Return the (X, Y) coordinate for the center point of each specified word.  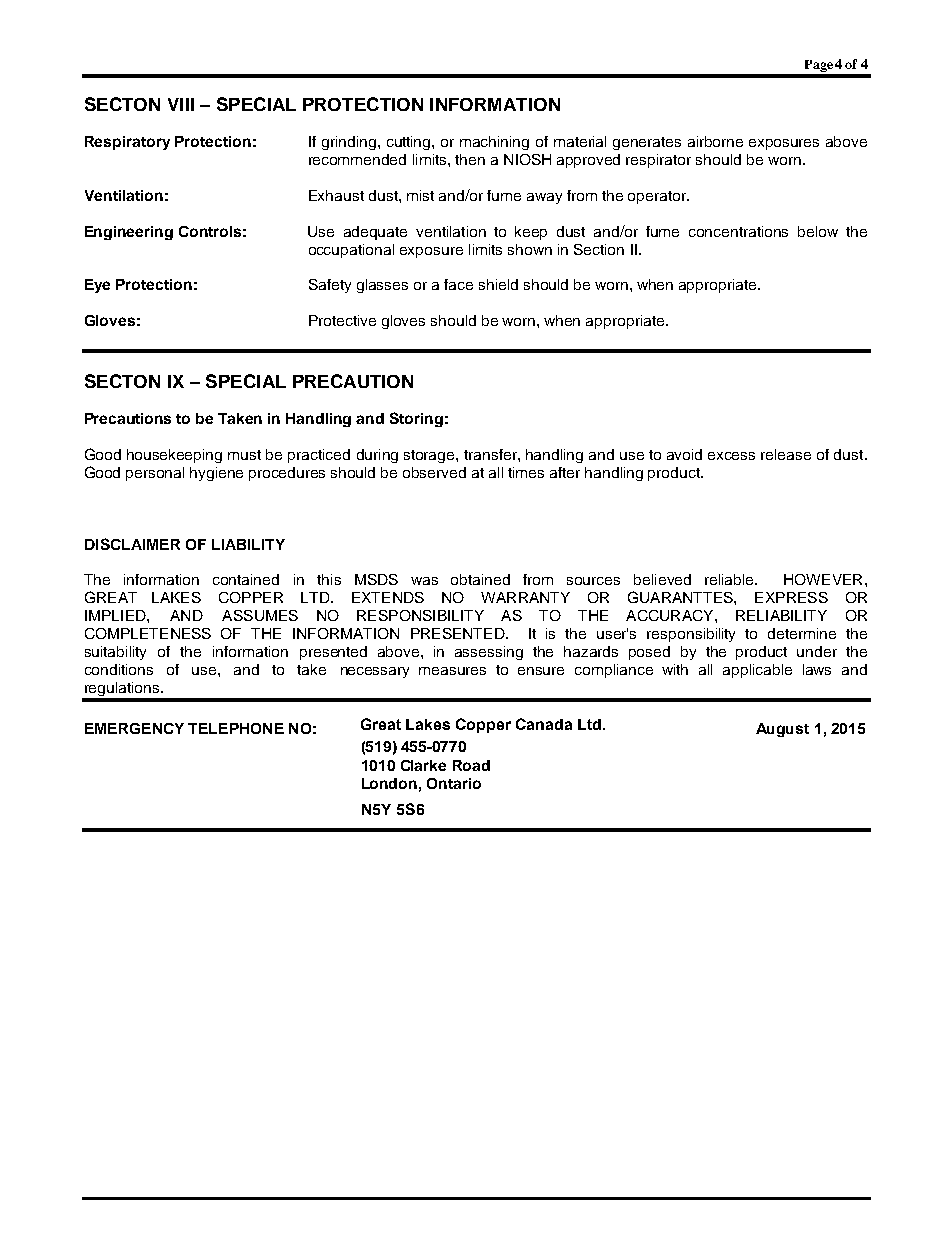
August (782, 730)
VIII (181, 104)
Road (471, 765)
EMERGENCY (134, 728)
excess (731, 456)
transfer (491, 454)
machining (494, 143)
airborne (715, 141)
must (244, 455)
